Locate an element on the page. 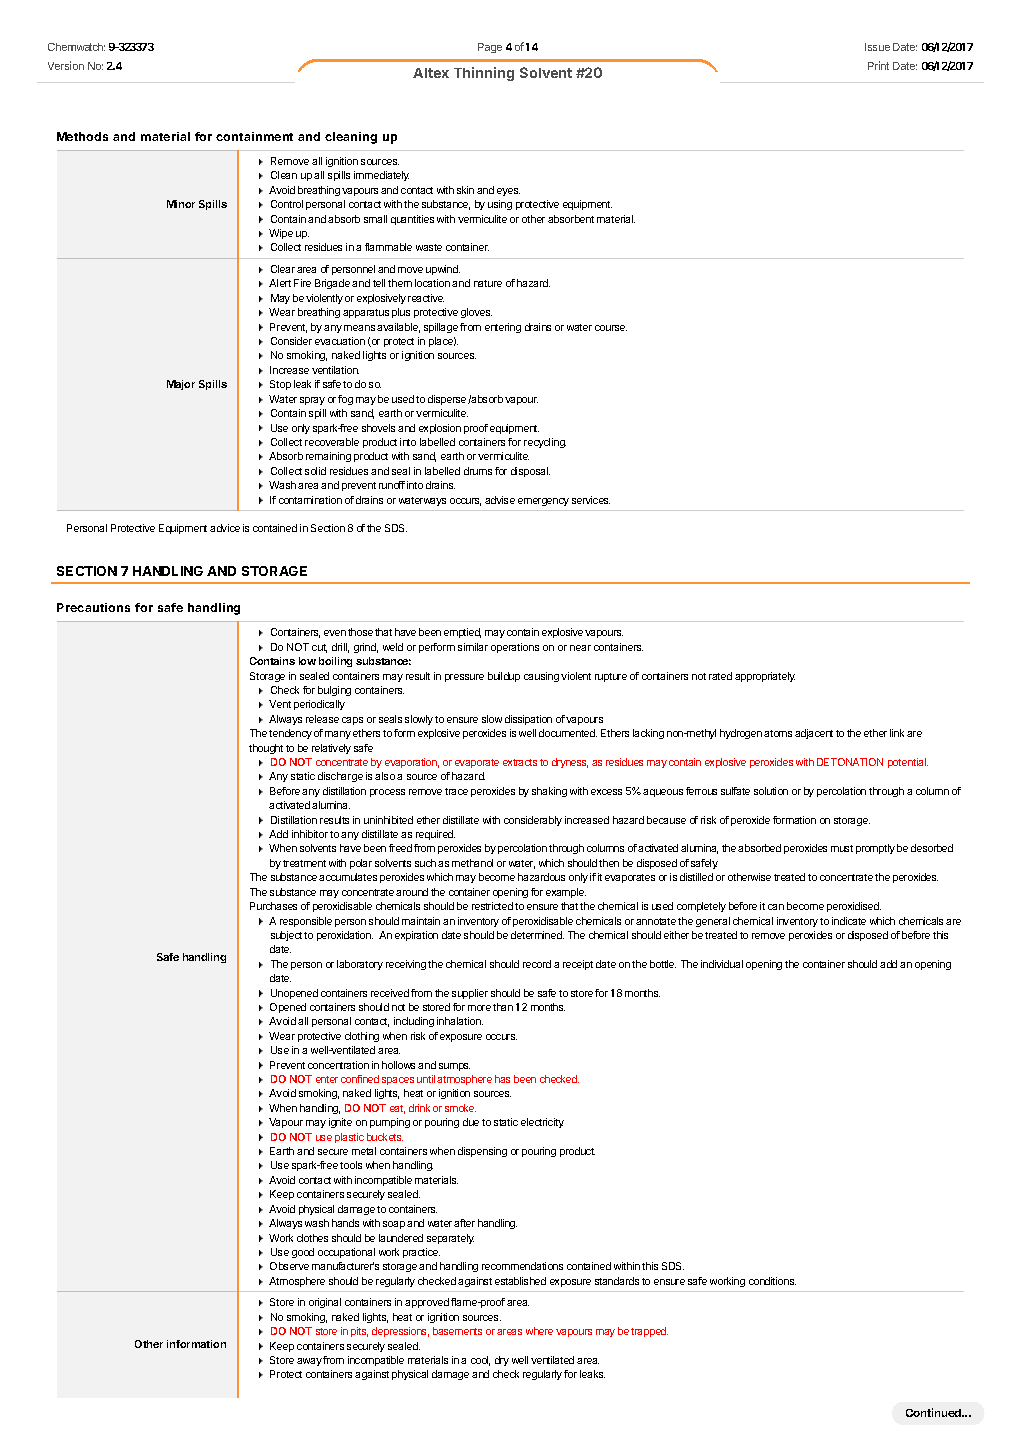  basements is located at coordinates (457, 1331).
